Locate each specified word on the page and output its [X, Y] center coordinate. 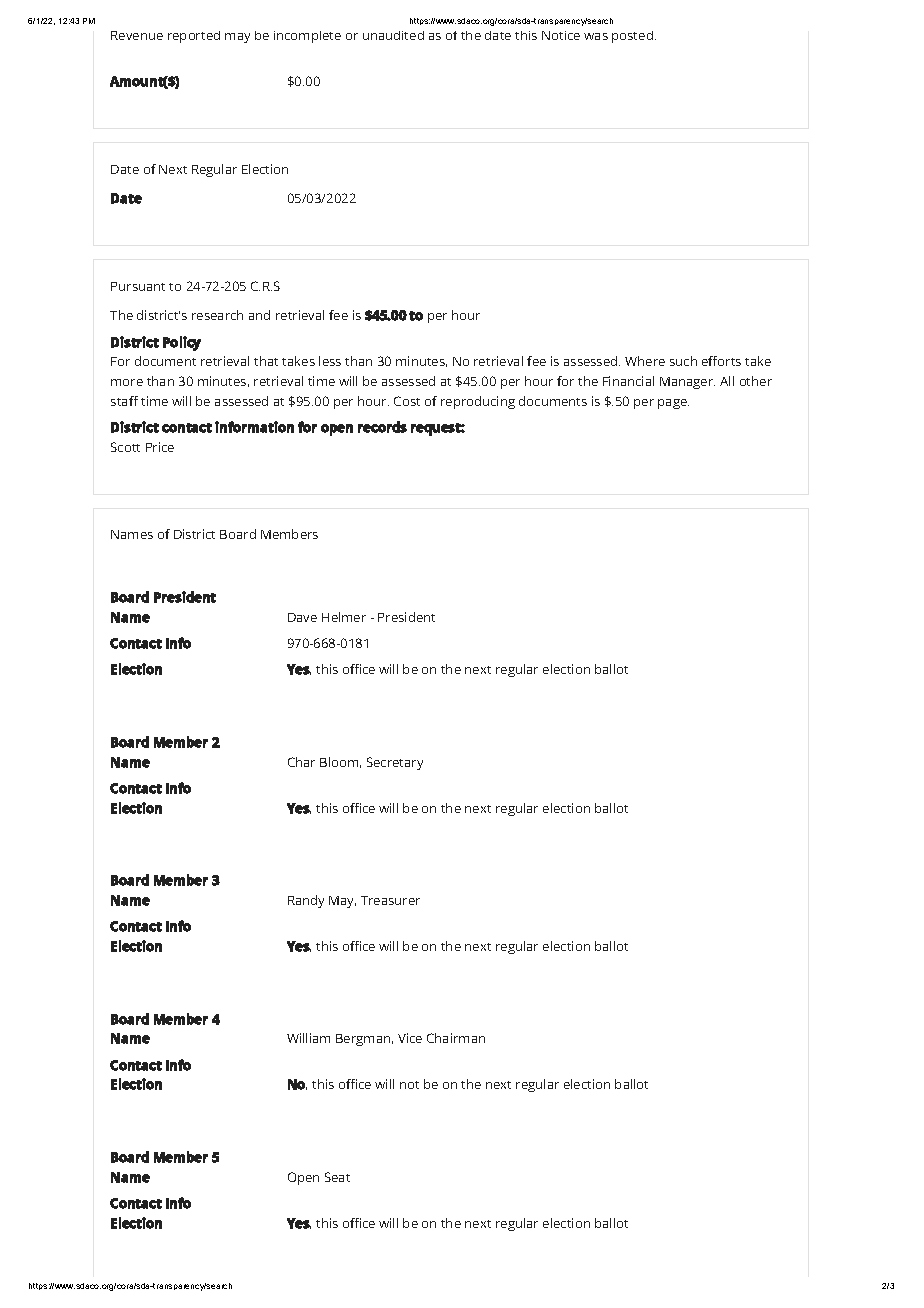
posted [632, 37]
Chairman [456, 1038]
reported [194, 37]
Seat [337, 1177]
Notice [561, 35]
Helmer [344, 617]
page [673, 404]
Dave [302, 617]
